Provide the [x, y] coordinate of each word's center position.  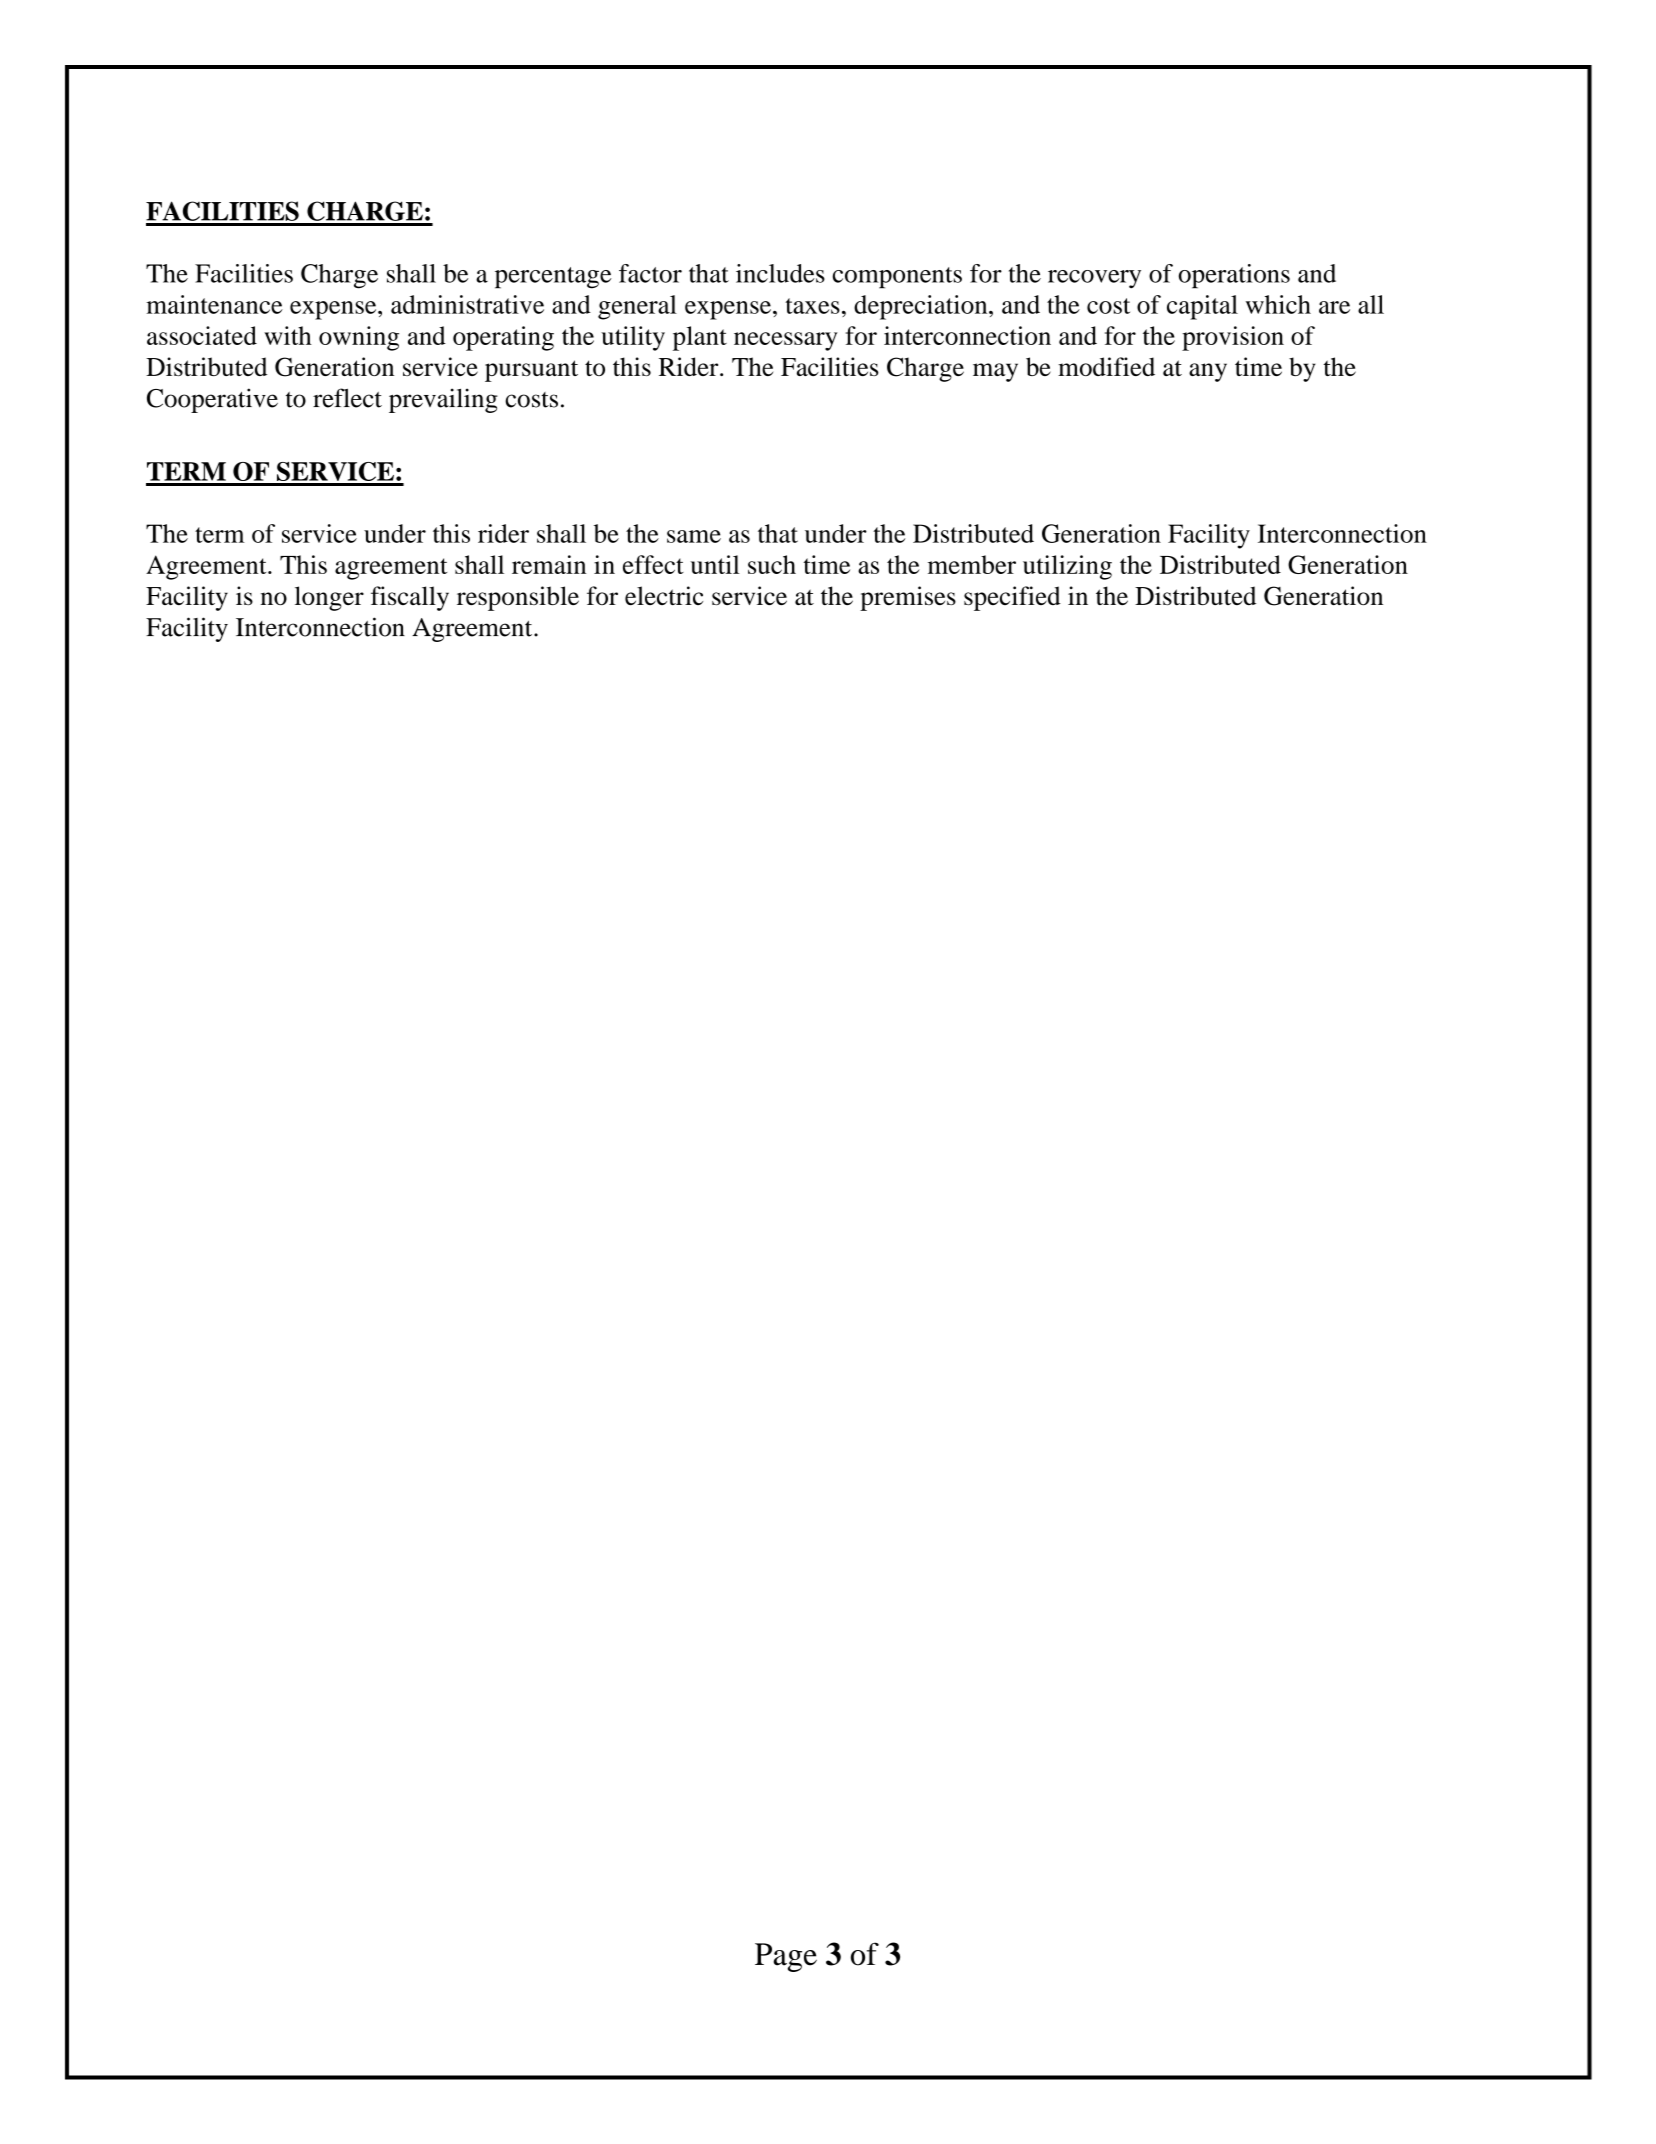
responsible [518, 598]
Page [786, 1957]
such [772, 564]
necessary [786, 341]
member [972, 564]
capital [1202, 307]
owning [359, 338]
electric [664, 595]
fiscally [410, 598]
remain [549, 564]
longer [329, 598]
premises [908, 598]
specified [1012, 598]
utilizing [1067, 567]
